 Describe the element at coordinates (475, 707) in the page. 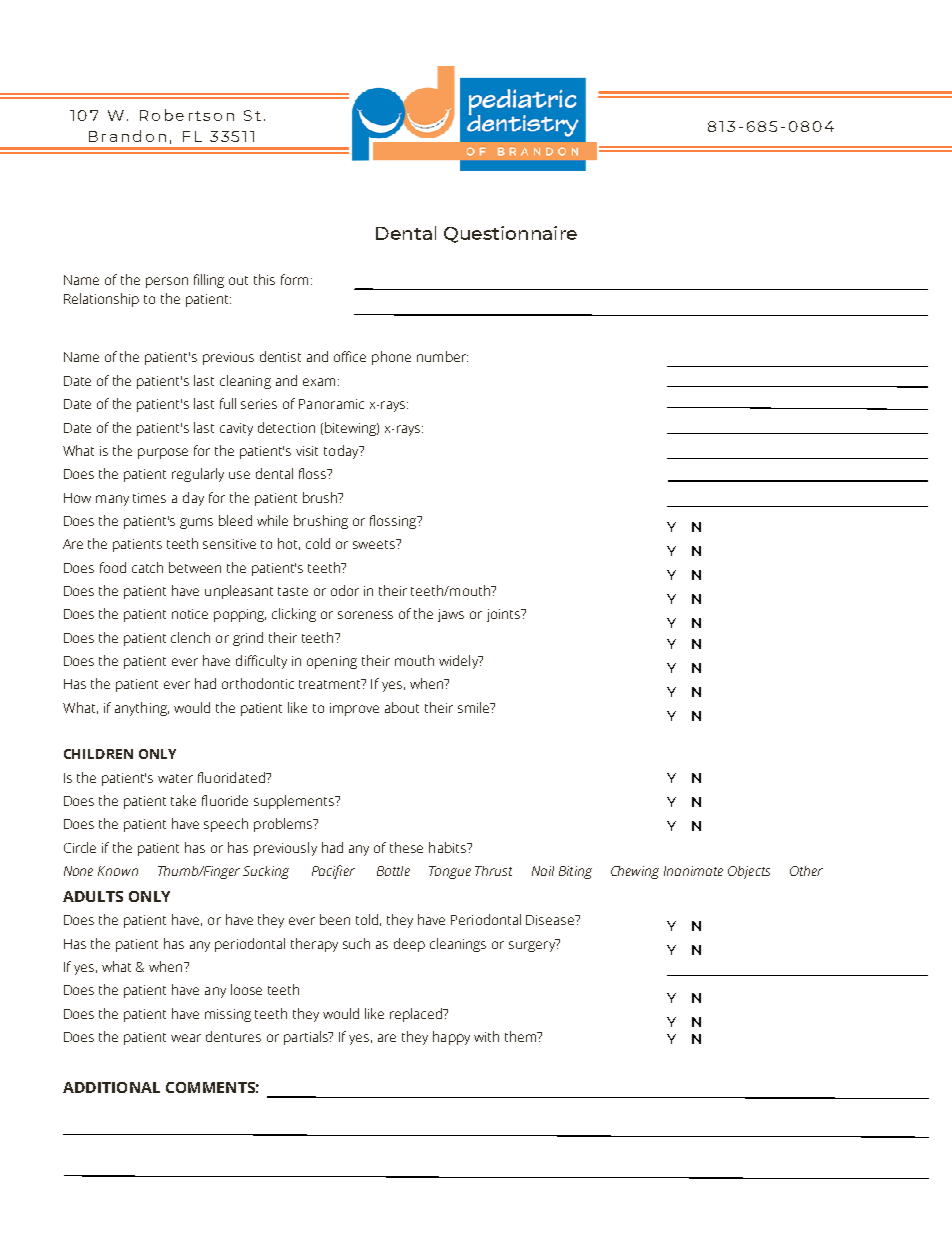

I see `smile` at that location.
